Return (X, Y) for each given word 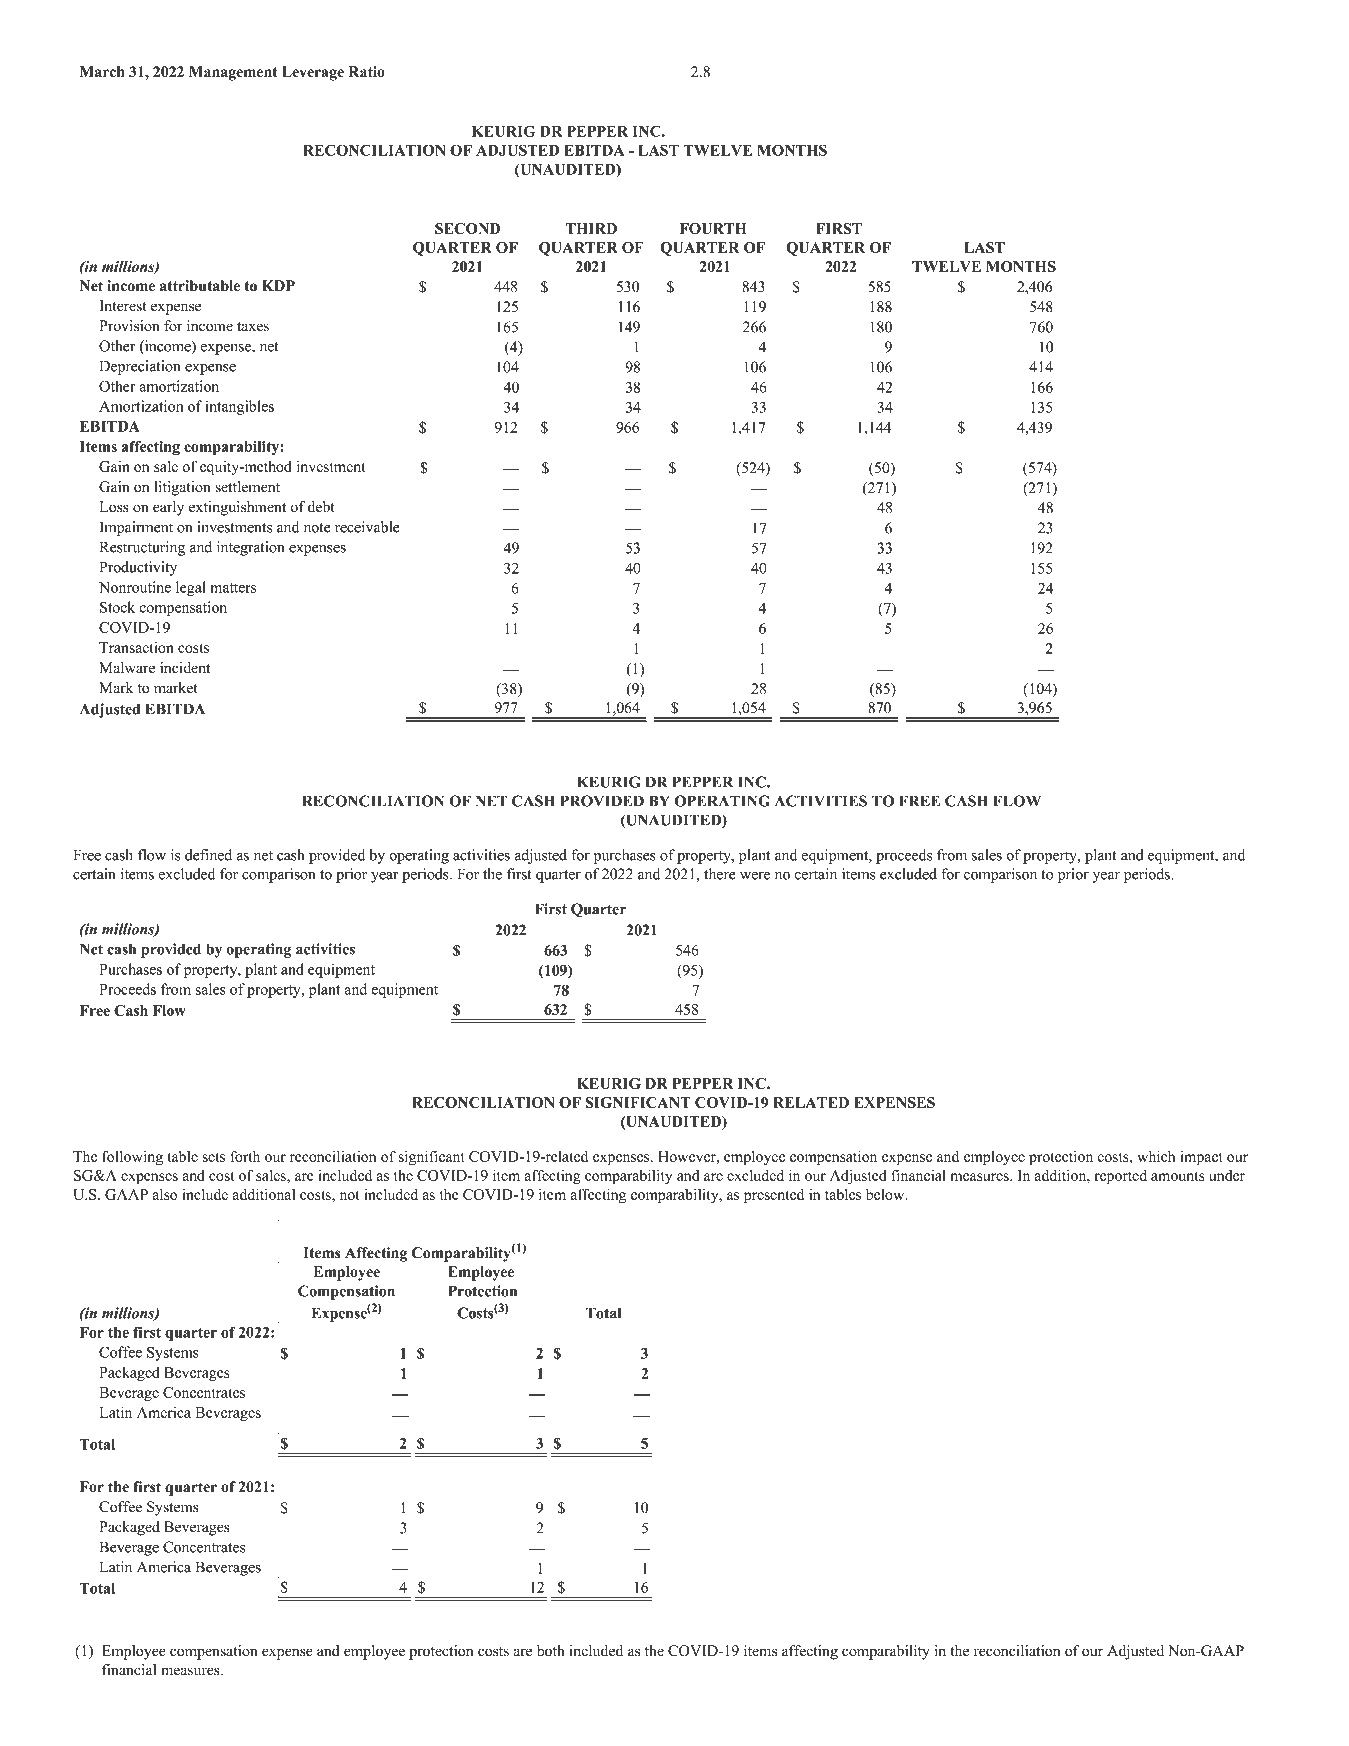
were (755, 876)
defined (208, 855)
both (551, 1651)
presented (774, 1196)
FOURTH (713, 228)
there (719, 874)
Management (233, 73)
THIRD (591, 228)
